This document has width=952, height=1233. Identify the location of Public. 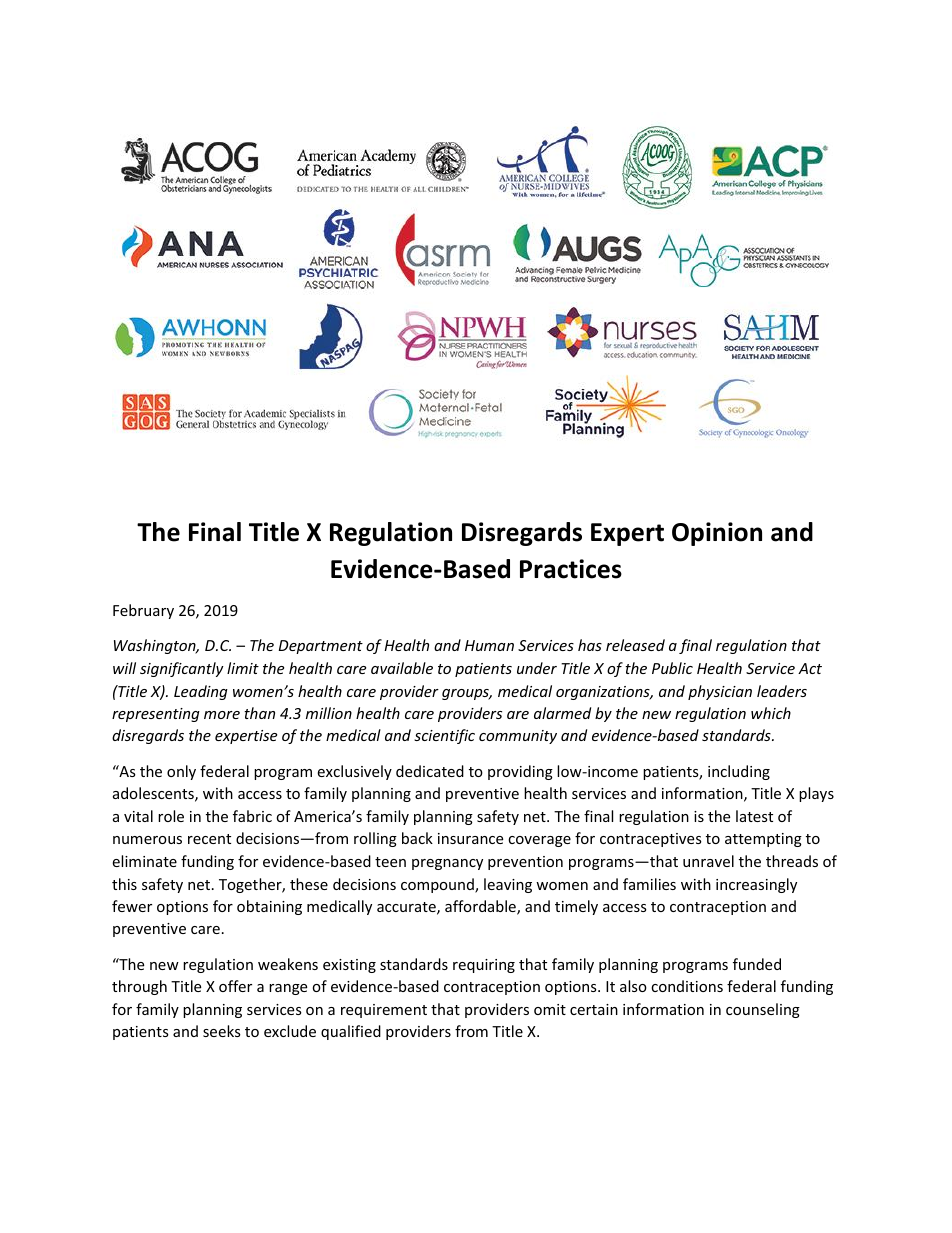
(672, 668).
